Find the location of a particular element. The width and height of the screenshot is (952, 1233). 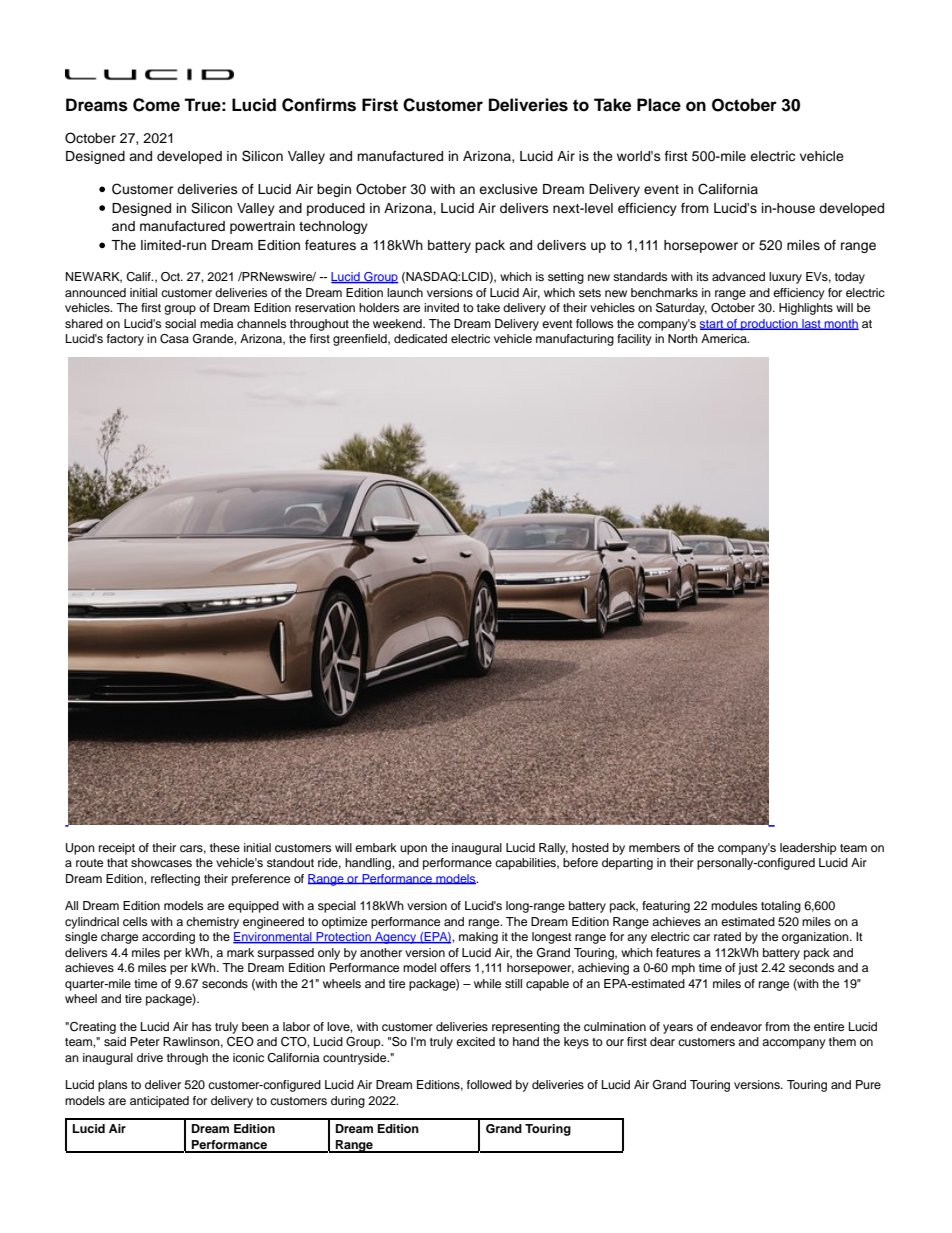

embark is located at coordinates (376, 847).
